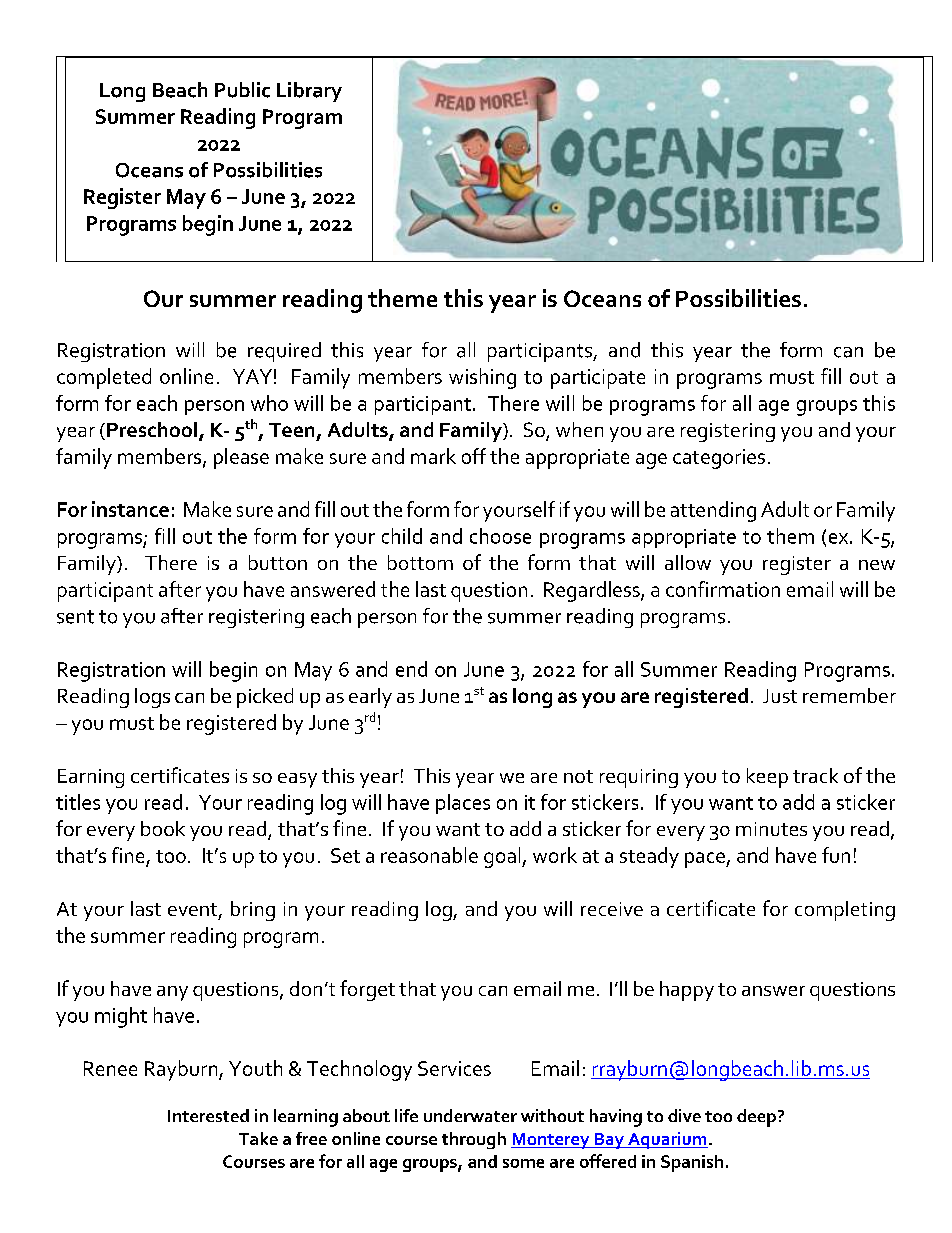 This screenshot has width=952, height=1233. I want to click on places, so click(463, 804).
